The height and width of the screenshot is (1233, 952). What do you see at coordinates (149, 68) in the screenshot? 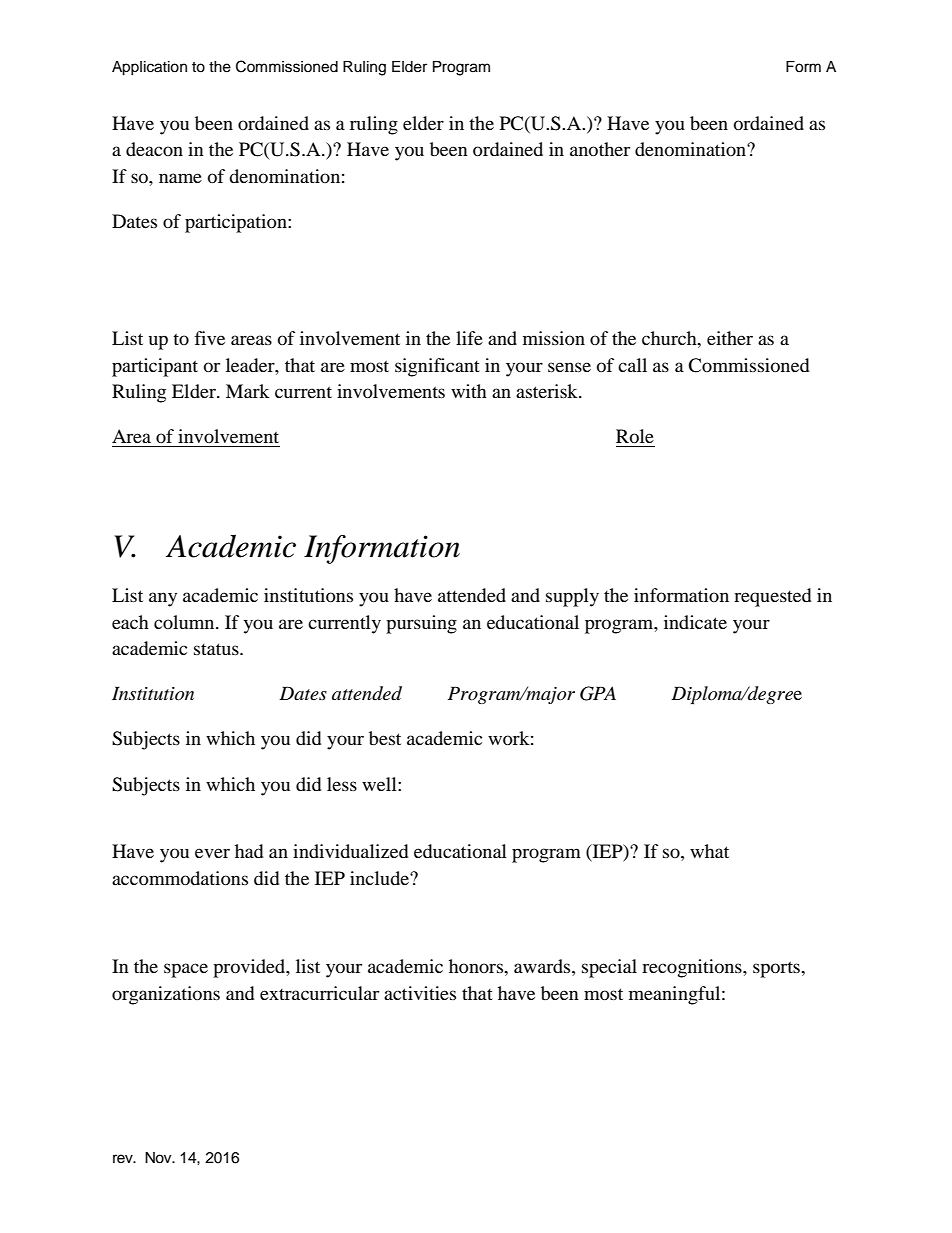
I see `Application` at bounding box center [149, 68].
